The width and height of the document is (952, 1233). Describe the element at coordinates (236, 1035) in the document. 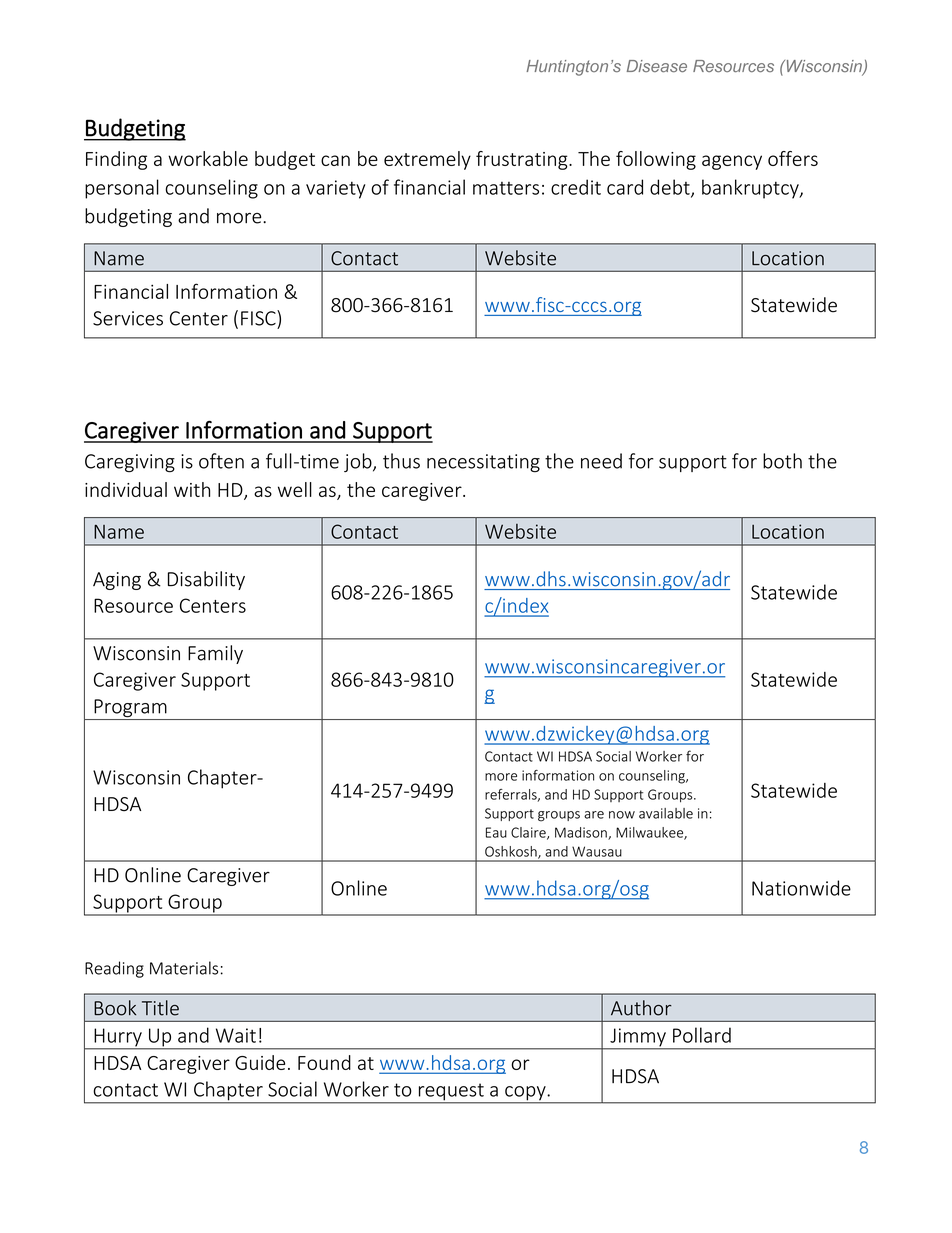

I see `Wait` at that location.
